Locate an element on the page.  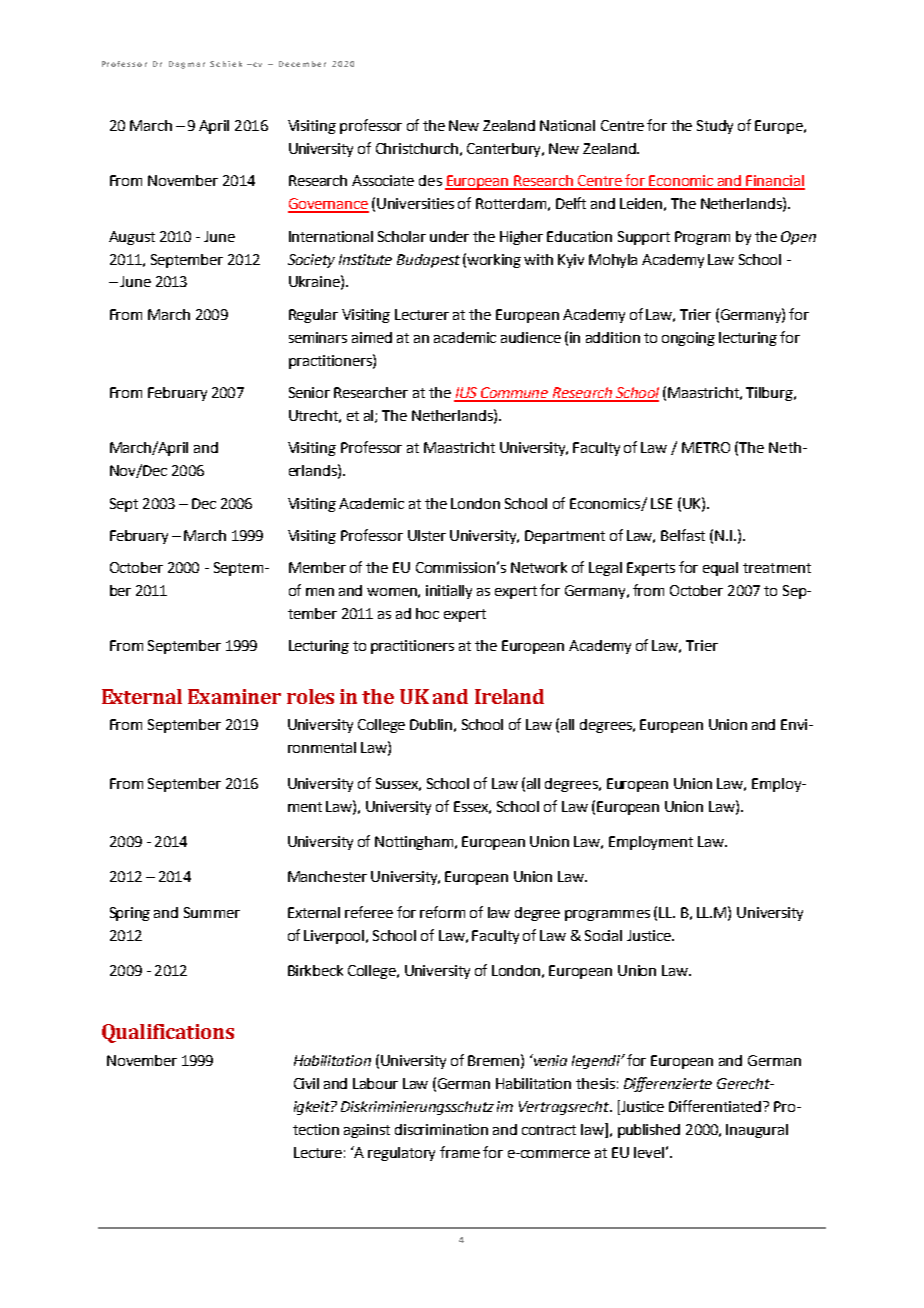
IUS is located at coordinates (466, 394).
